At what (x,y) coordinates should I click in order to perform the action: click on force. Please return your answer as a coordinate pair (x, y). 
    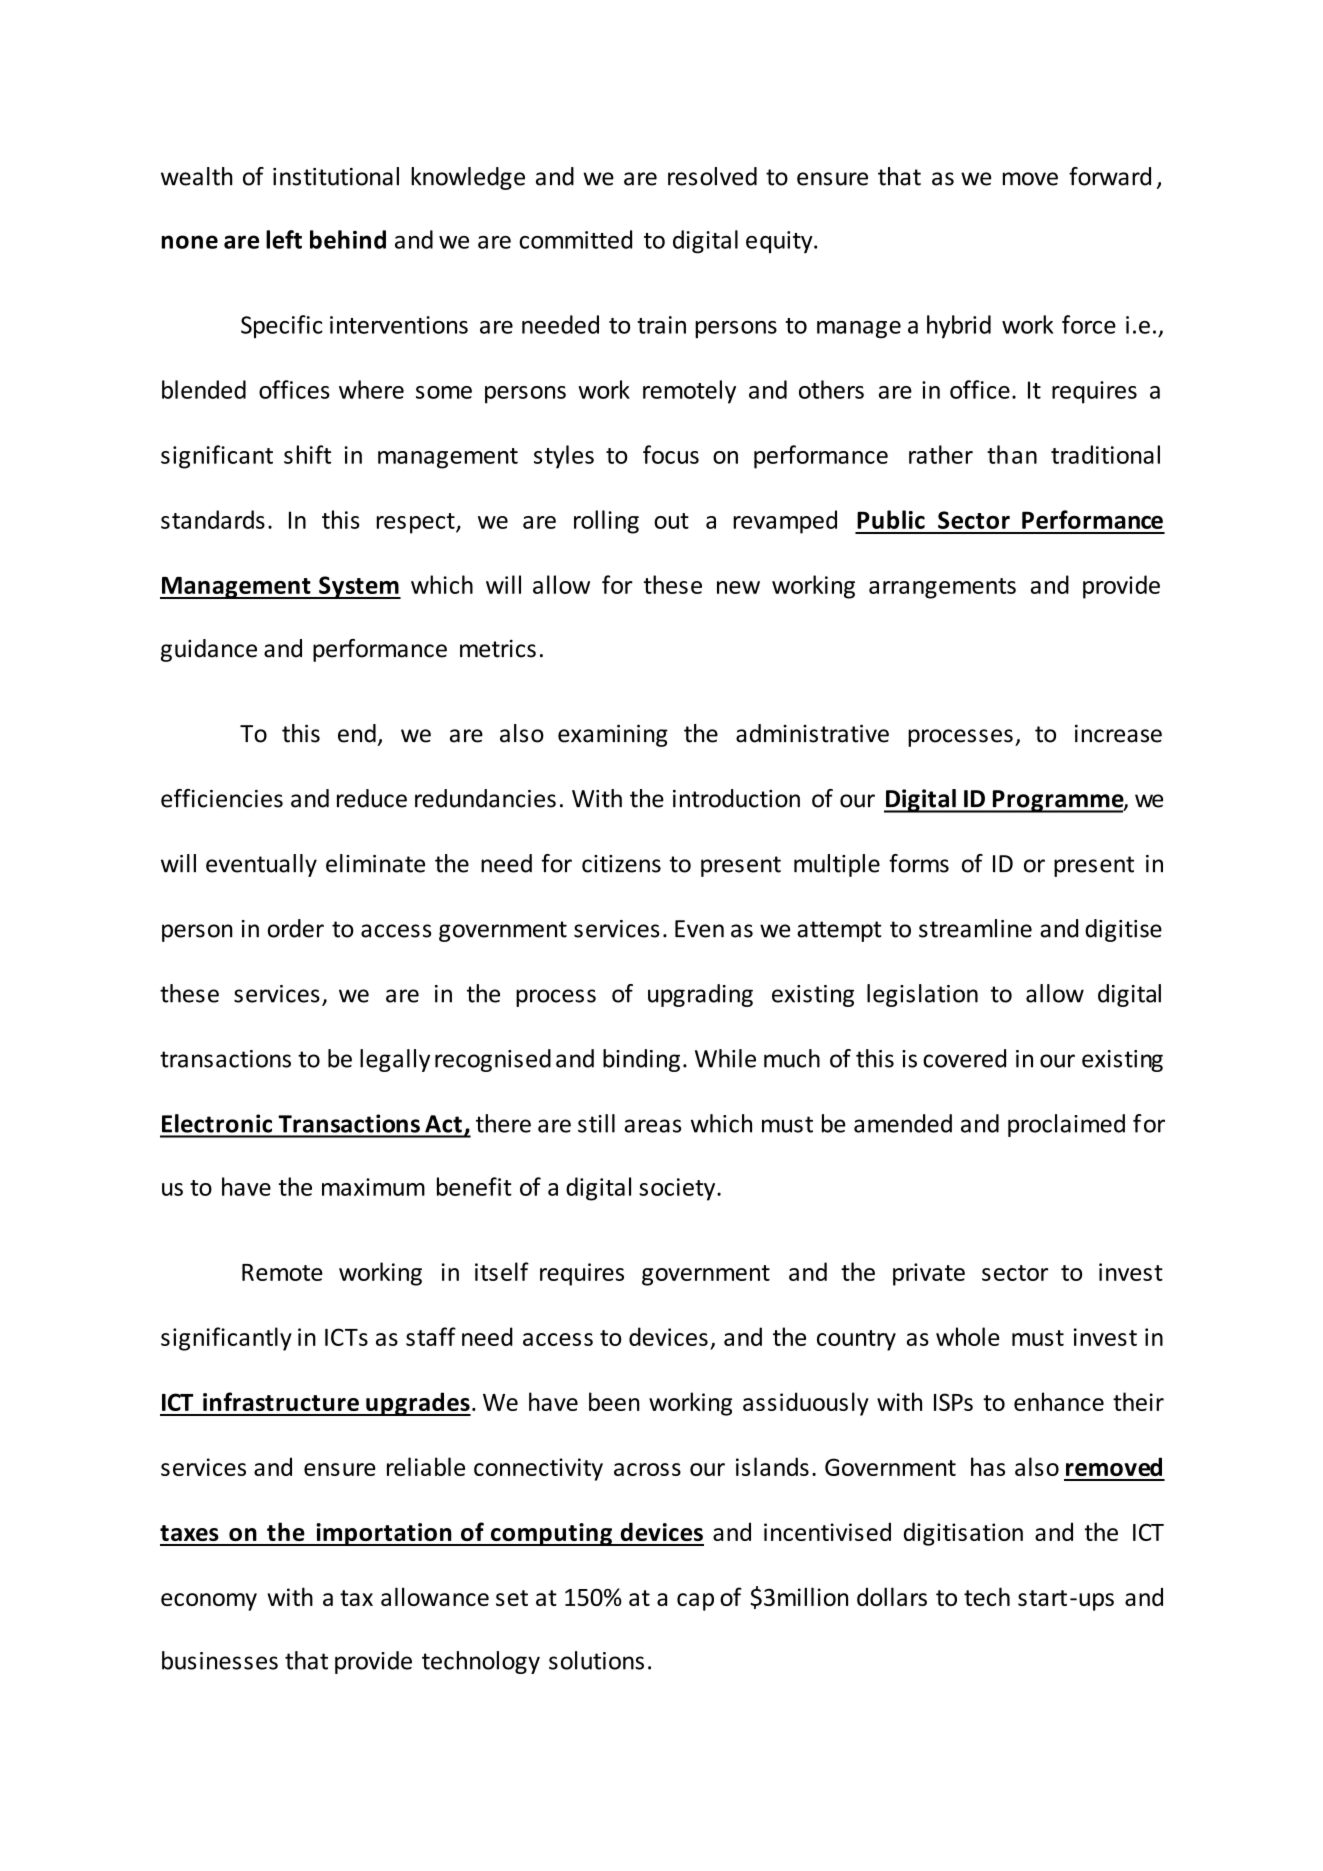
    Looking at the image, I should click on (1089, 324).
